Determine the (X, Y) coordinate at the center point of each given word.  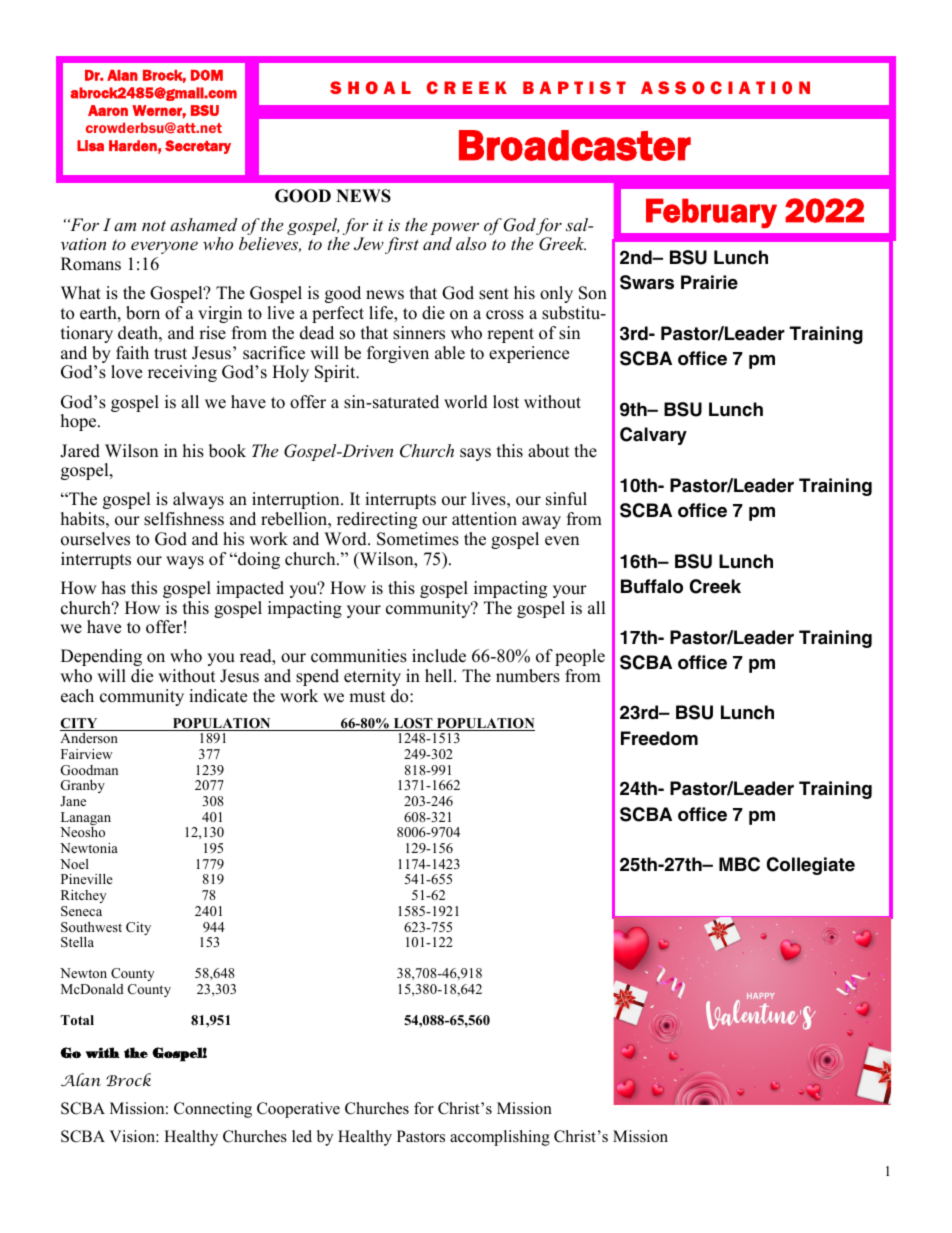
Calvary (653, 436)
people (580, 657)
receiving (182, 373)
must (367, 697)
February (711, 213)
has (114, 588)
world (466, 402)
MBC (739, 864)
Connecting (213, 1110)
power (454, 230)
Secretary (198, 147)
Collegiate (811, 866)
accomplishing (500, 1138)
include (439, 656)
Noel (74, 864)
